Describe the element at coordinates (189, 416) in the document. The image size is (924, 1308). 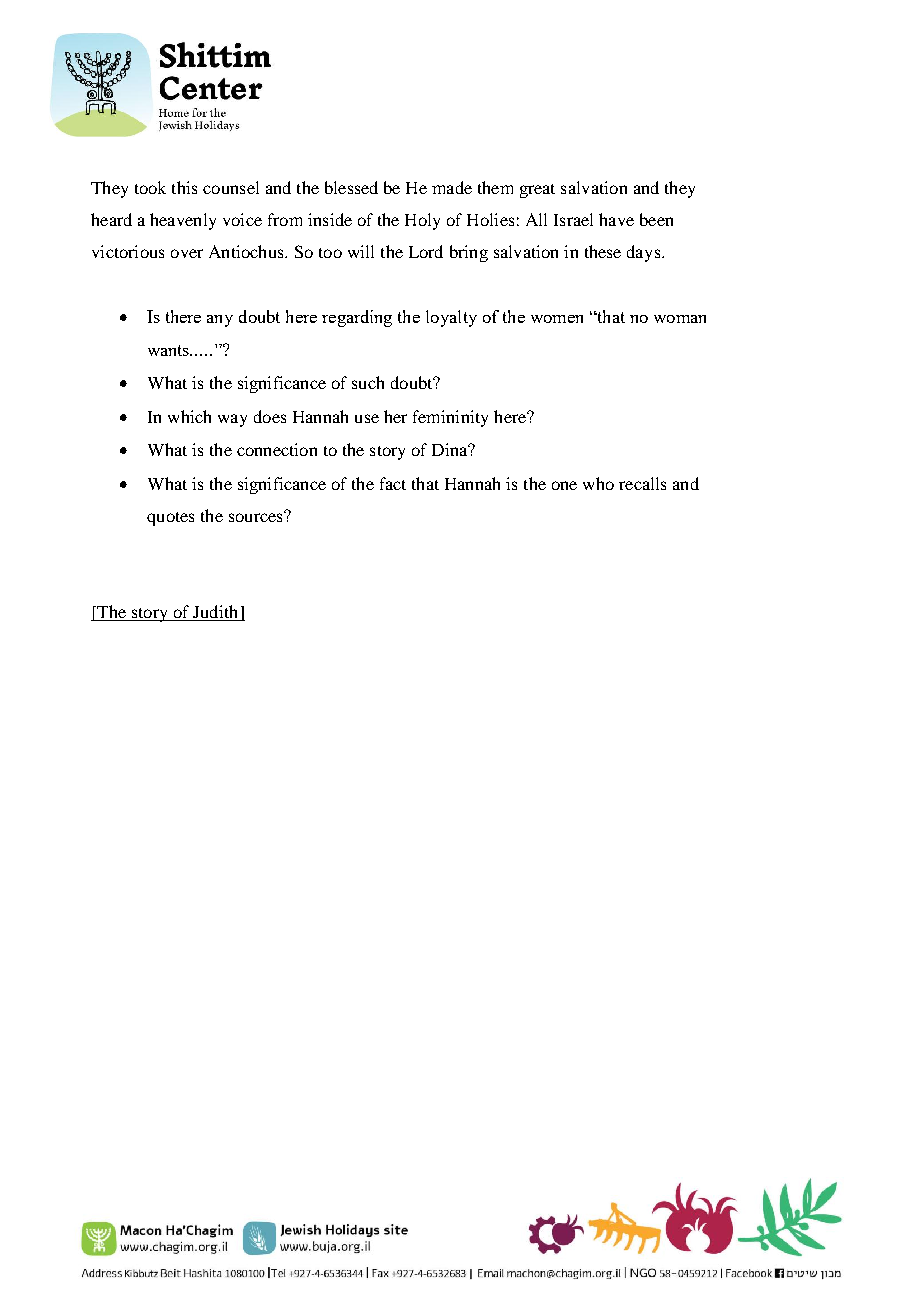
I see `which` at that location.
